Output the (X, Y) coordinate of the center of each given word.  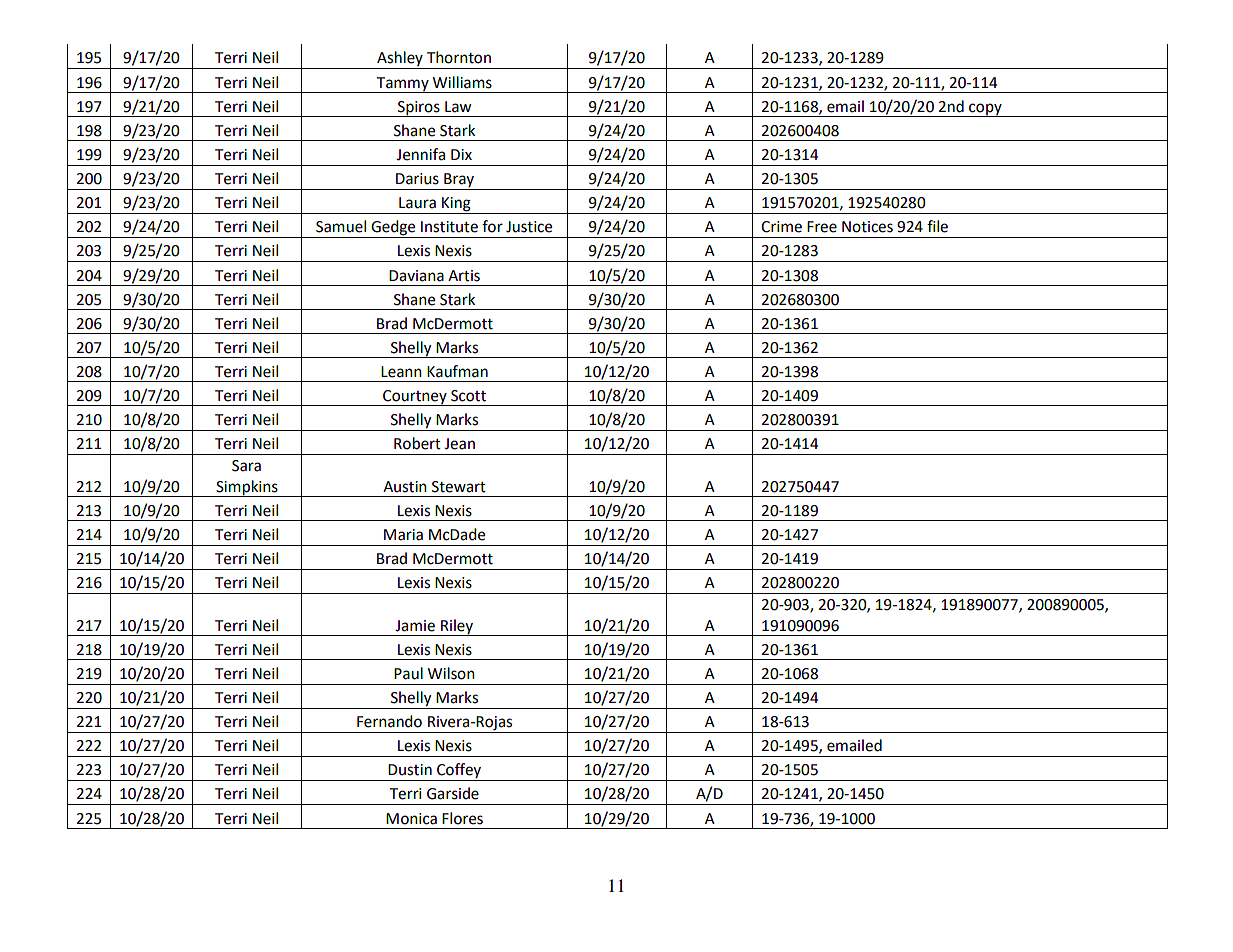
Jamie (415, 626)
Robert (417, 443)
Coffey (459, 772)
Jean (459, 444)
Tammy (403, 85)
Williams (462, 82)
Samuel (341, 226)
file (937, 226)
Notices (867, 227)
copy (985, 110)
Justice (529, 227)
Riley (457, 627)
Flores (462, 818)
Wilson (451, 673)
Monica (411, 819)
